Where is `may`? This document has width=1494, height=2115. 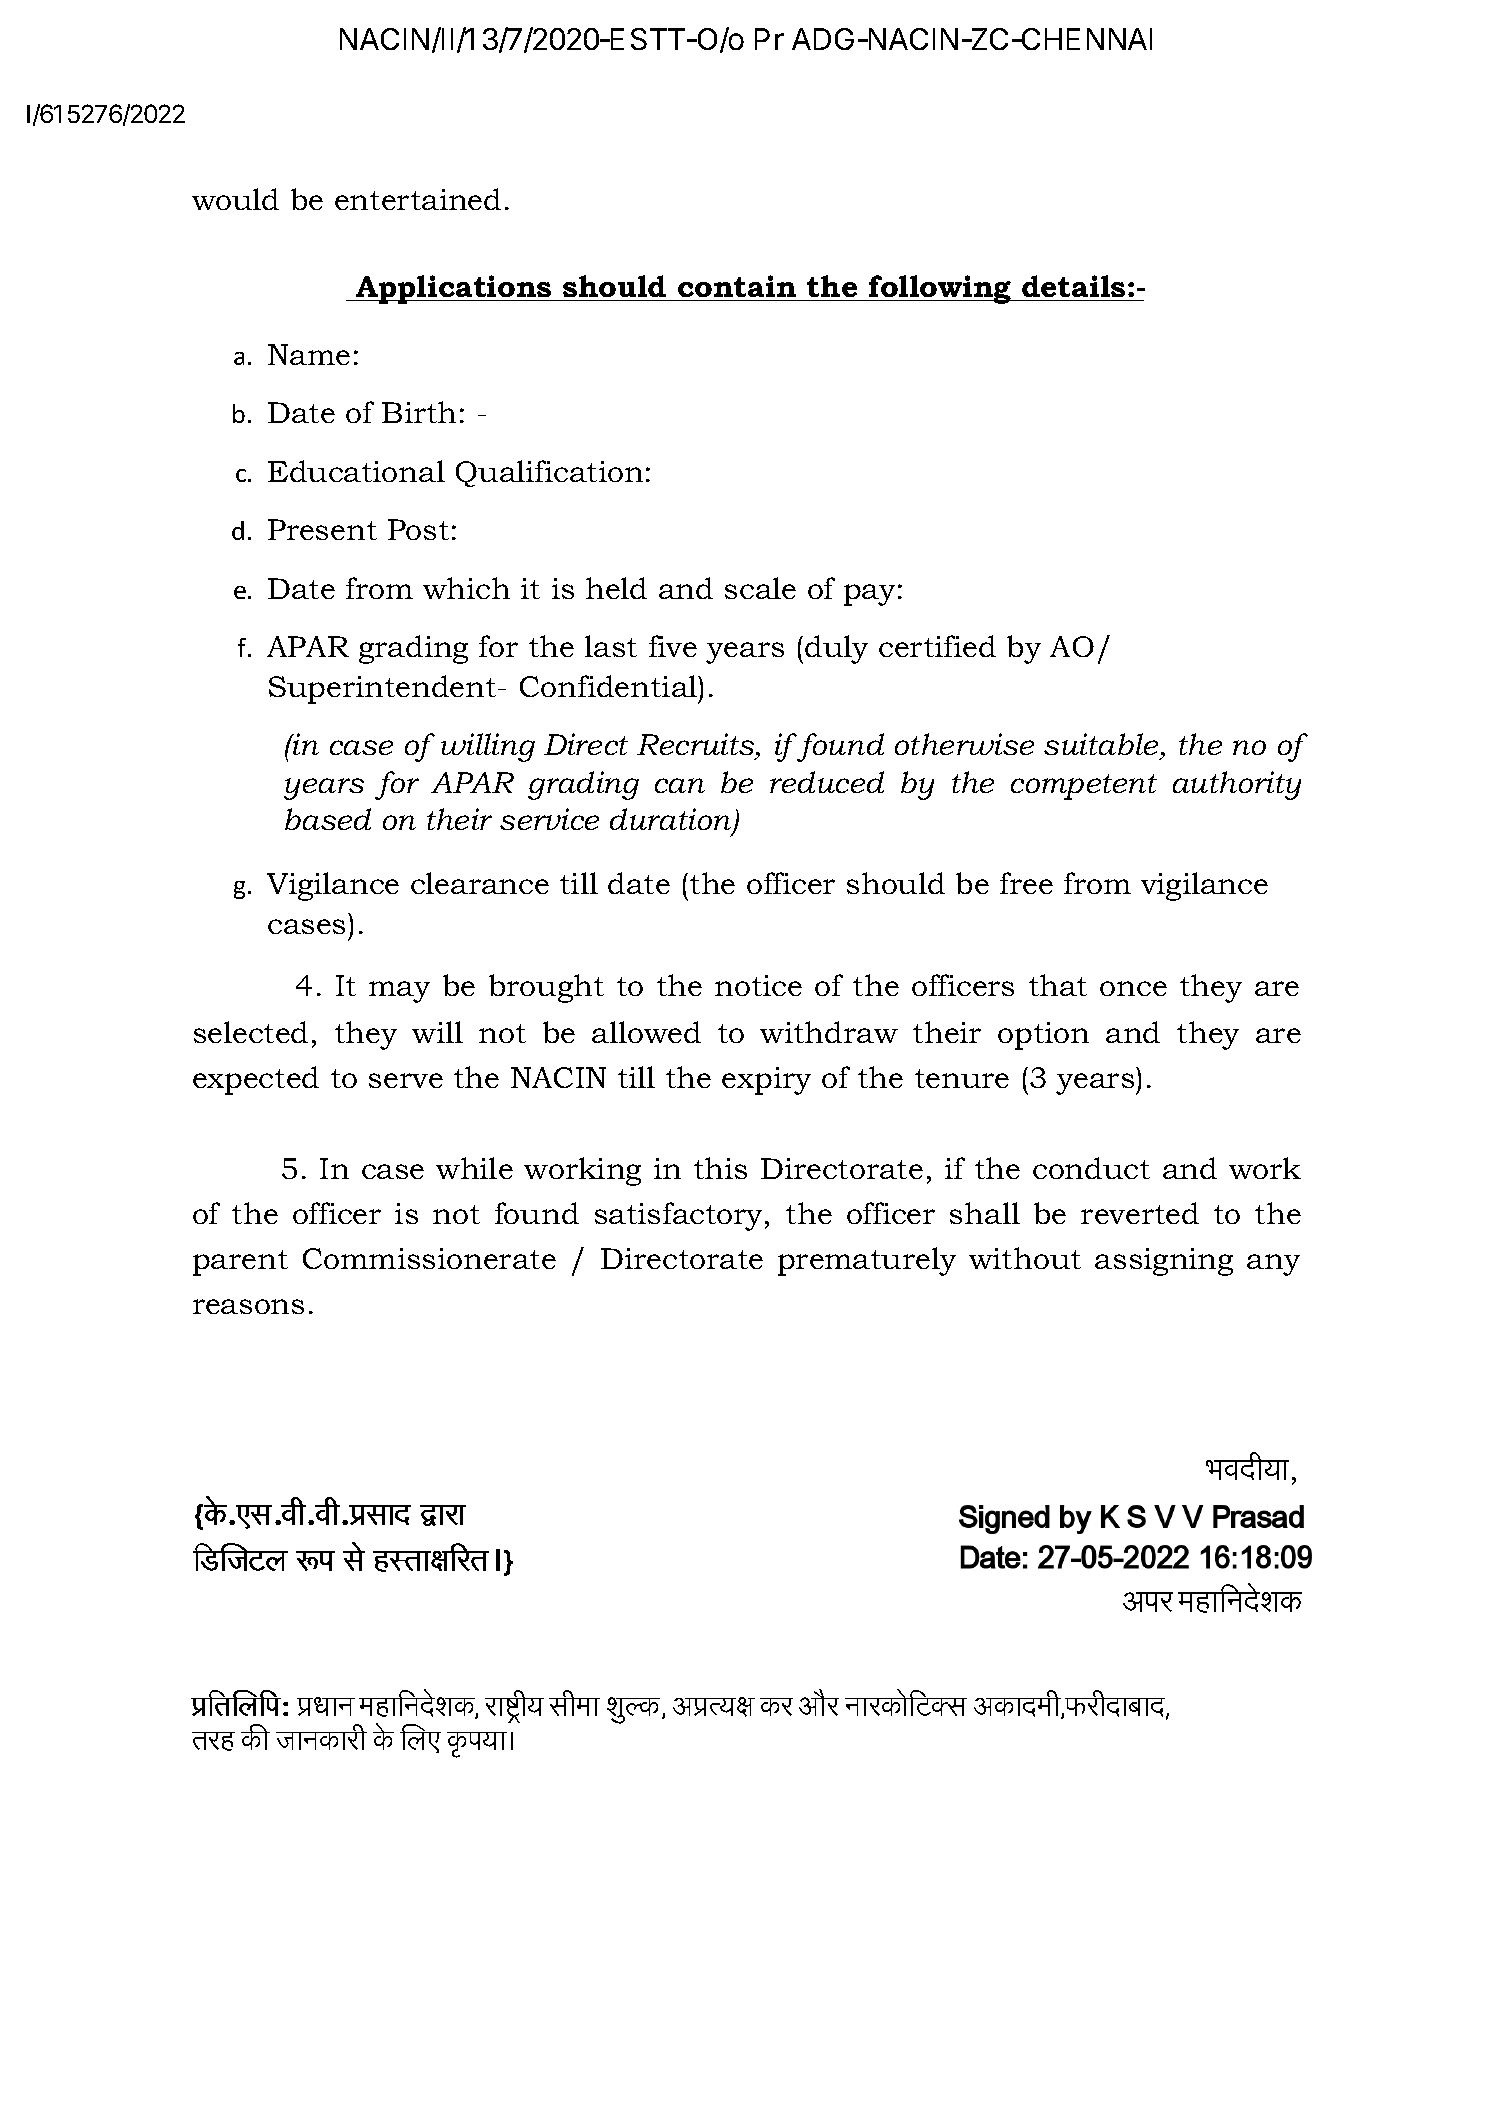 may is located at coordinates (399, 992).
